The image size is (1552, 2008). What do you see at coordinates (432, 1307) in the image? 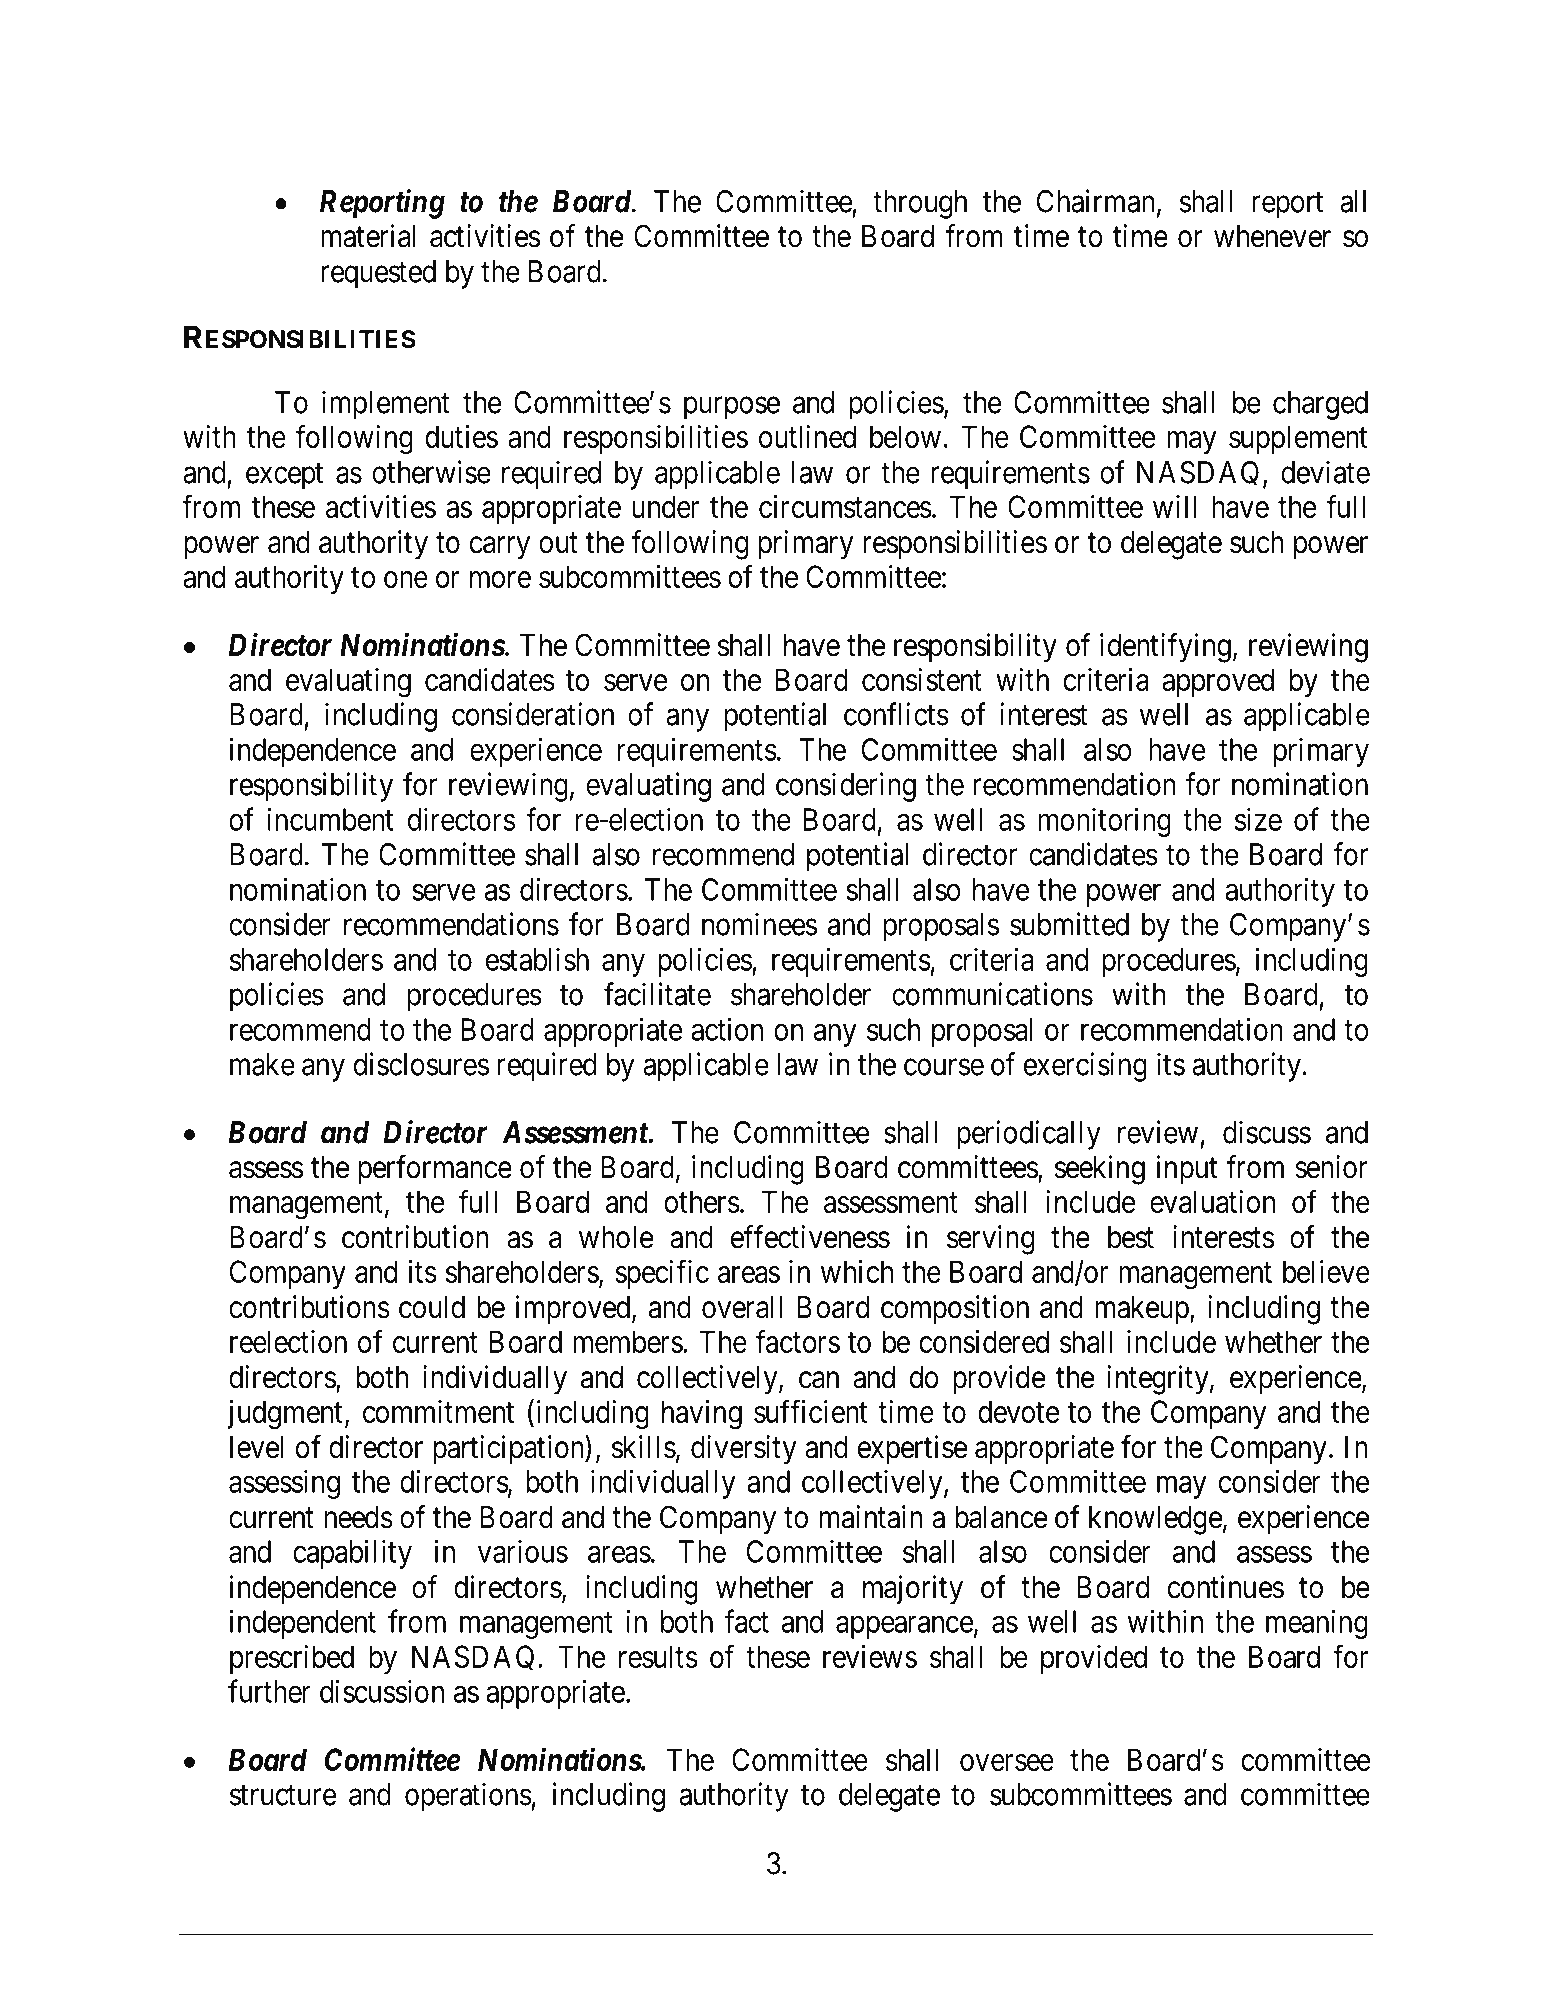
I see `could` at bounding box center [432, 1307].
